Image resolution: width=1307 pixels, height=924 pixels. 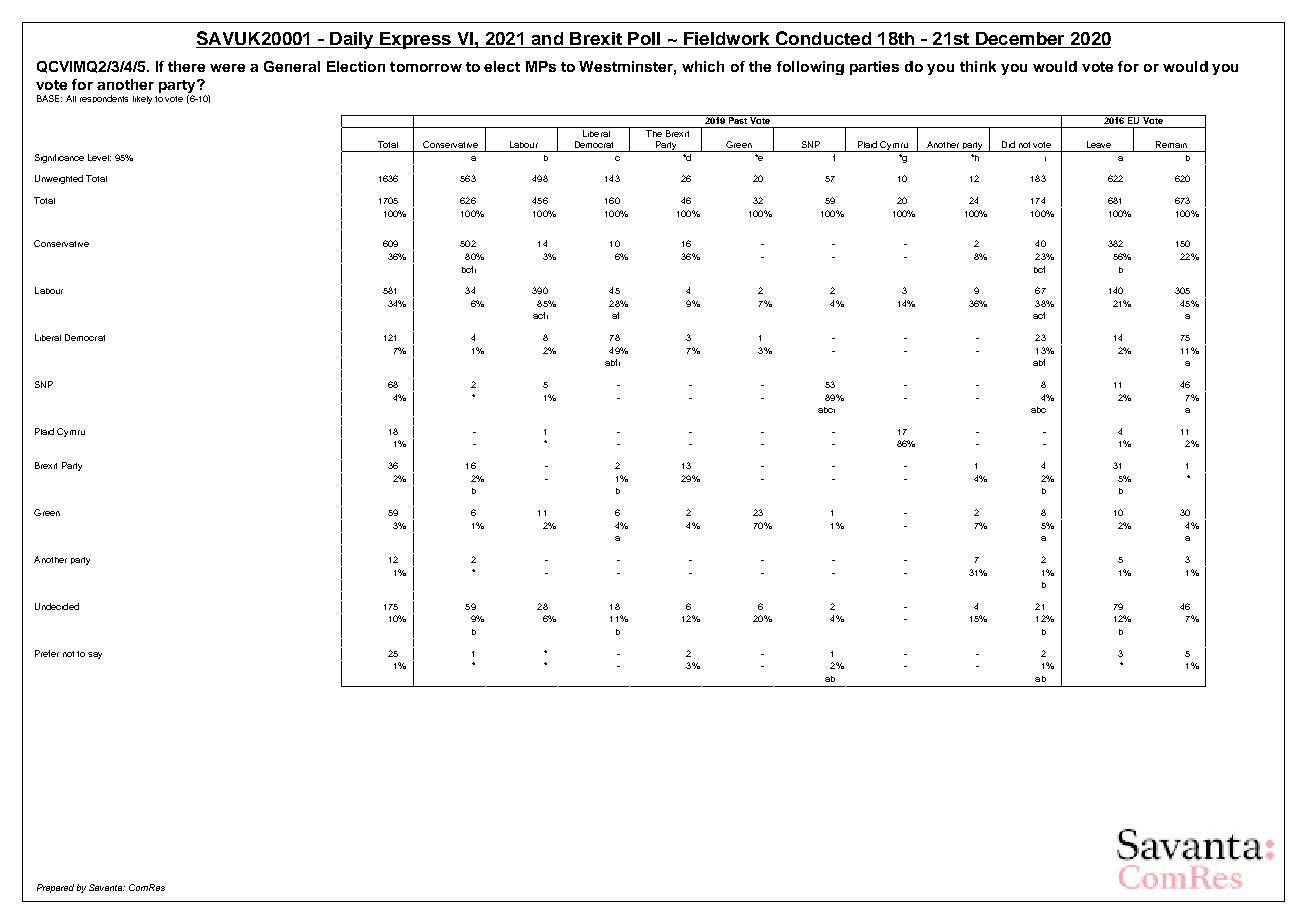 I want to click on Undecided, so click(x=57, y=606).
